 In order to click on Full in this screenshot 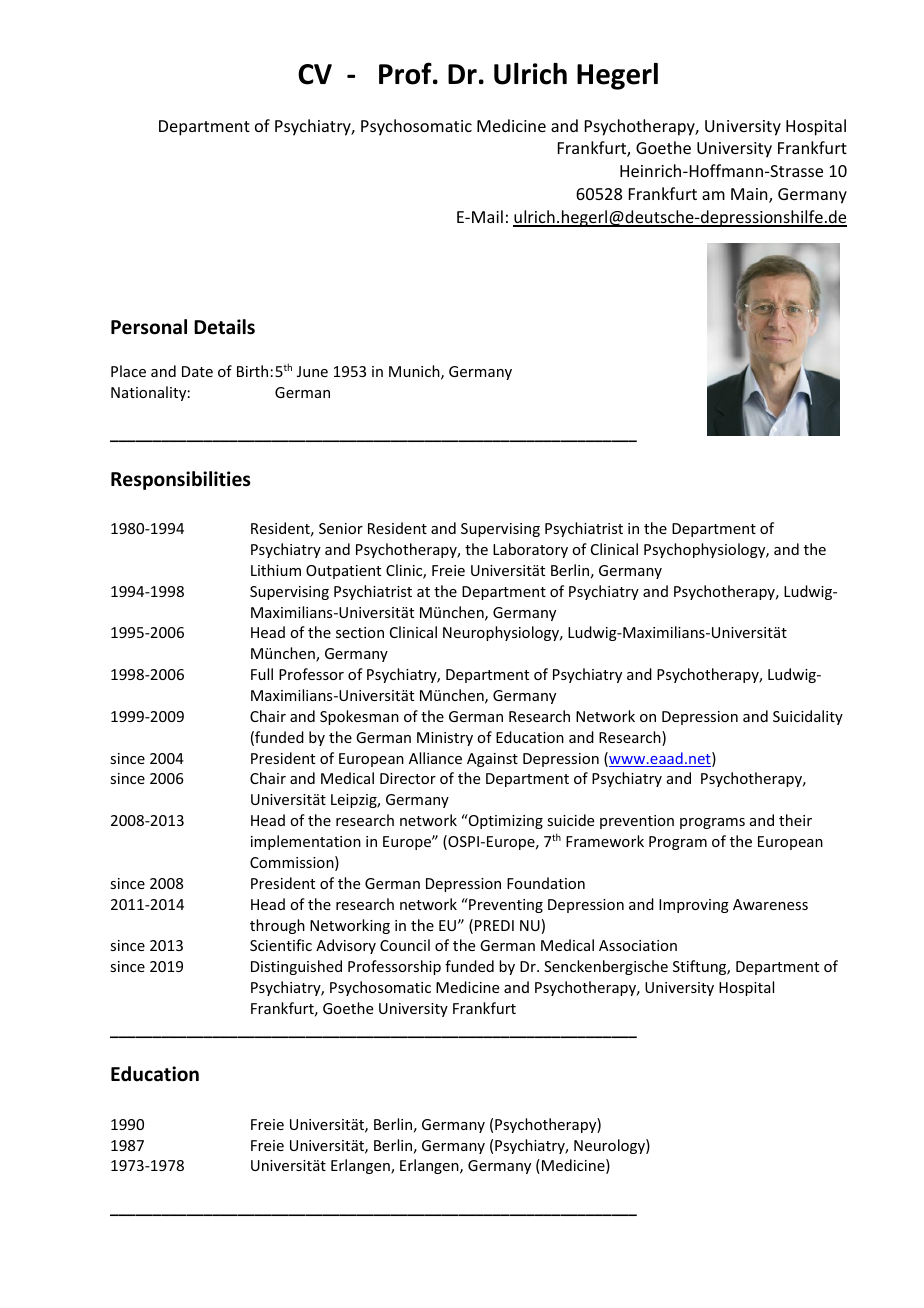, I will do `click(262, 674)`.
